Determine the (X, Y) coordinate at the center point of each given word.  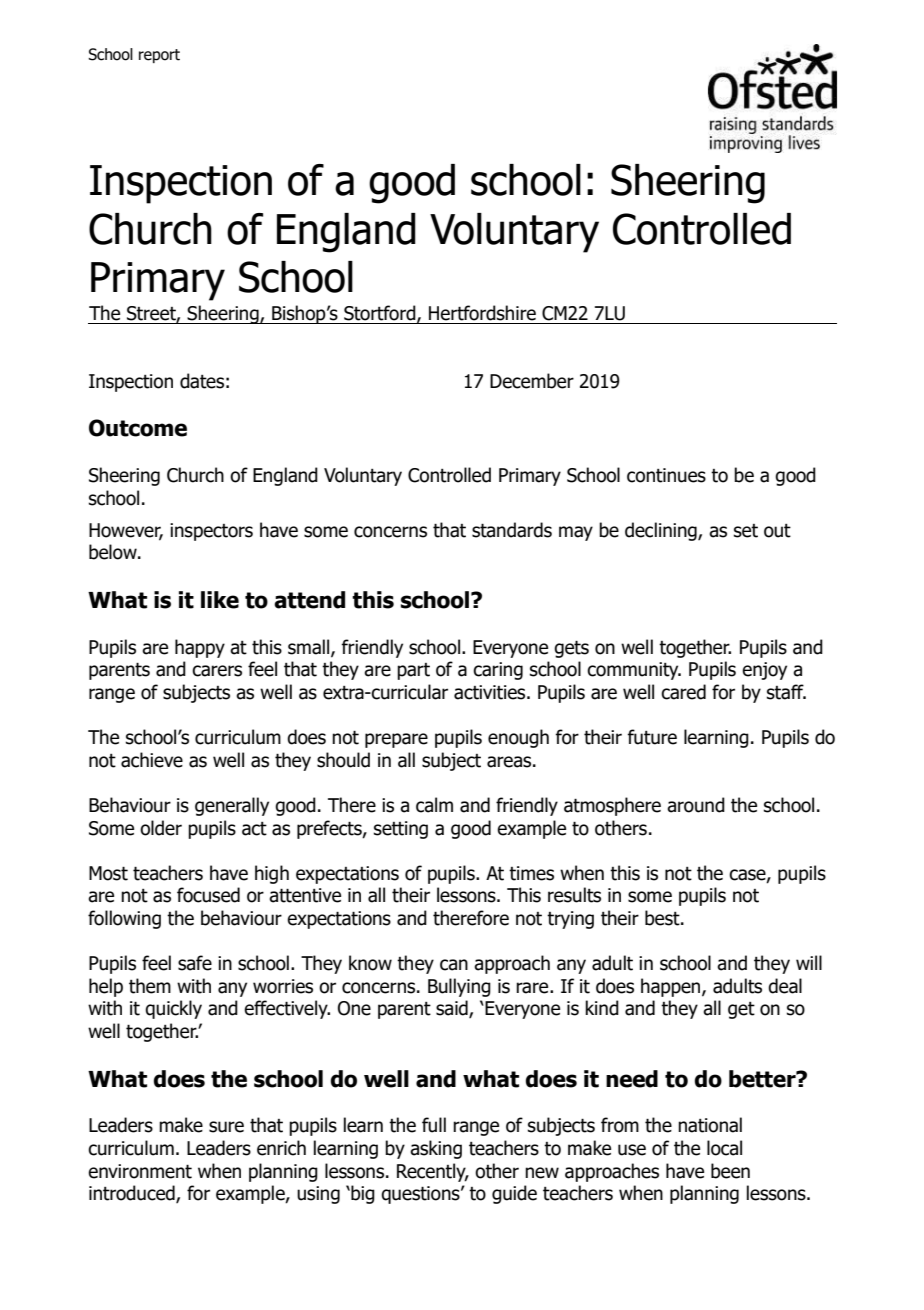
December (532, 381)
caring (498, 671)
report (159, 56)
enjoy (764, 671)
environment (140, 1171)
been (730, 1171)
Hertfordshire (482, 313)
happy (200, 648)
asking (436, 1149)
